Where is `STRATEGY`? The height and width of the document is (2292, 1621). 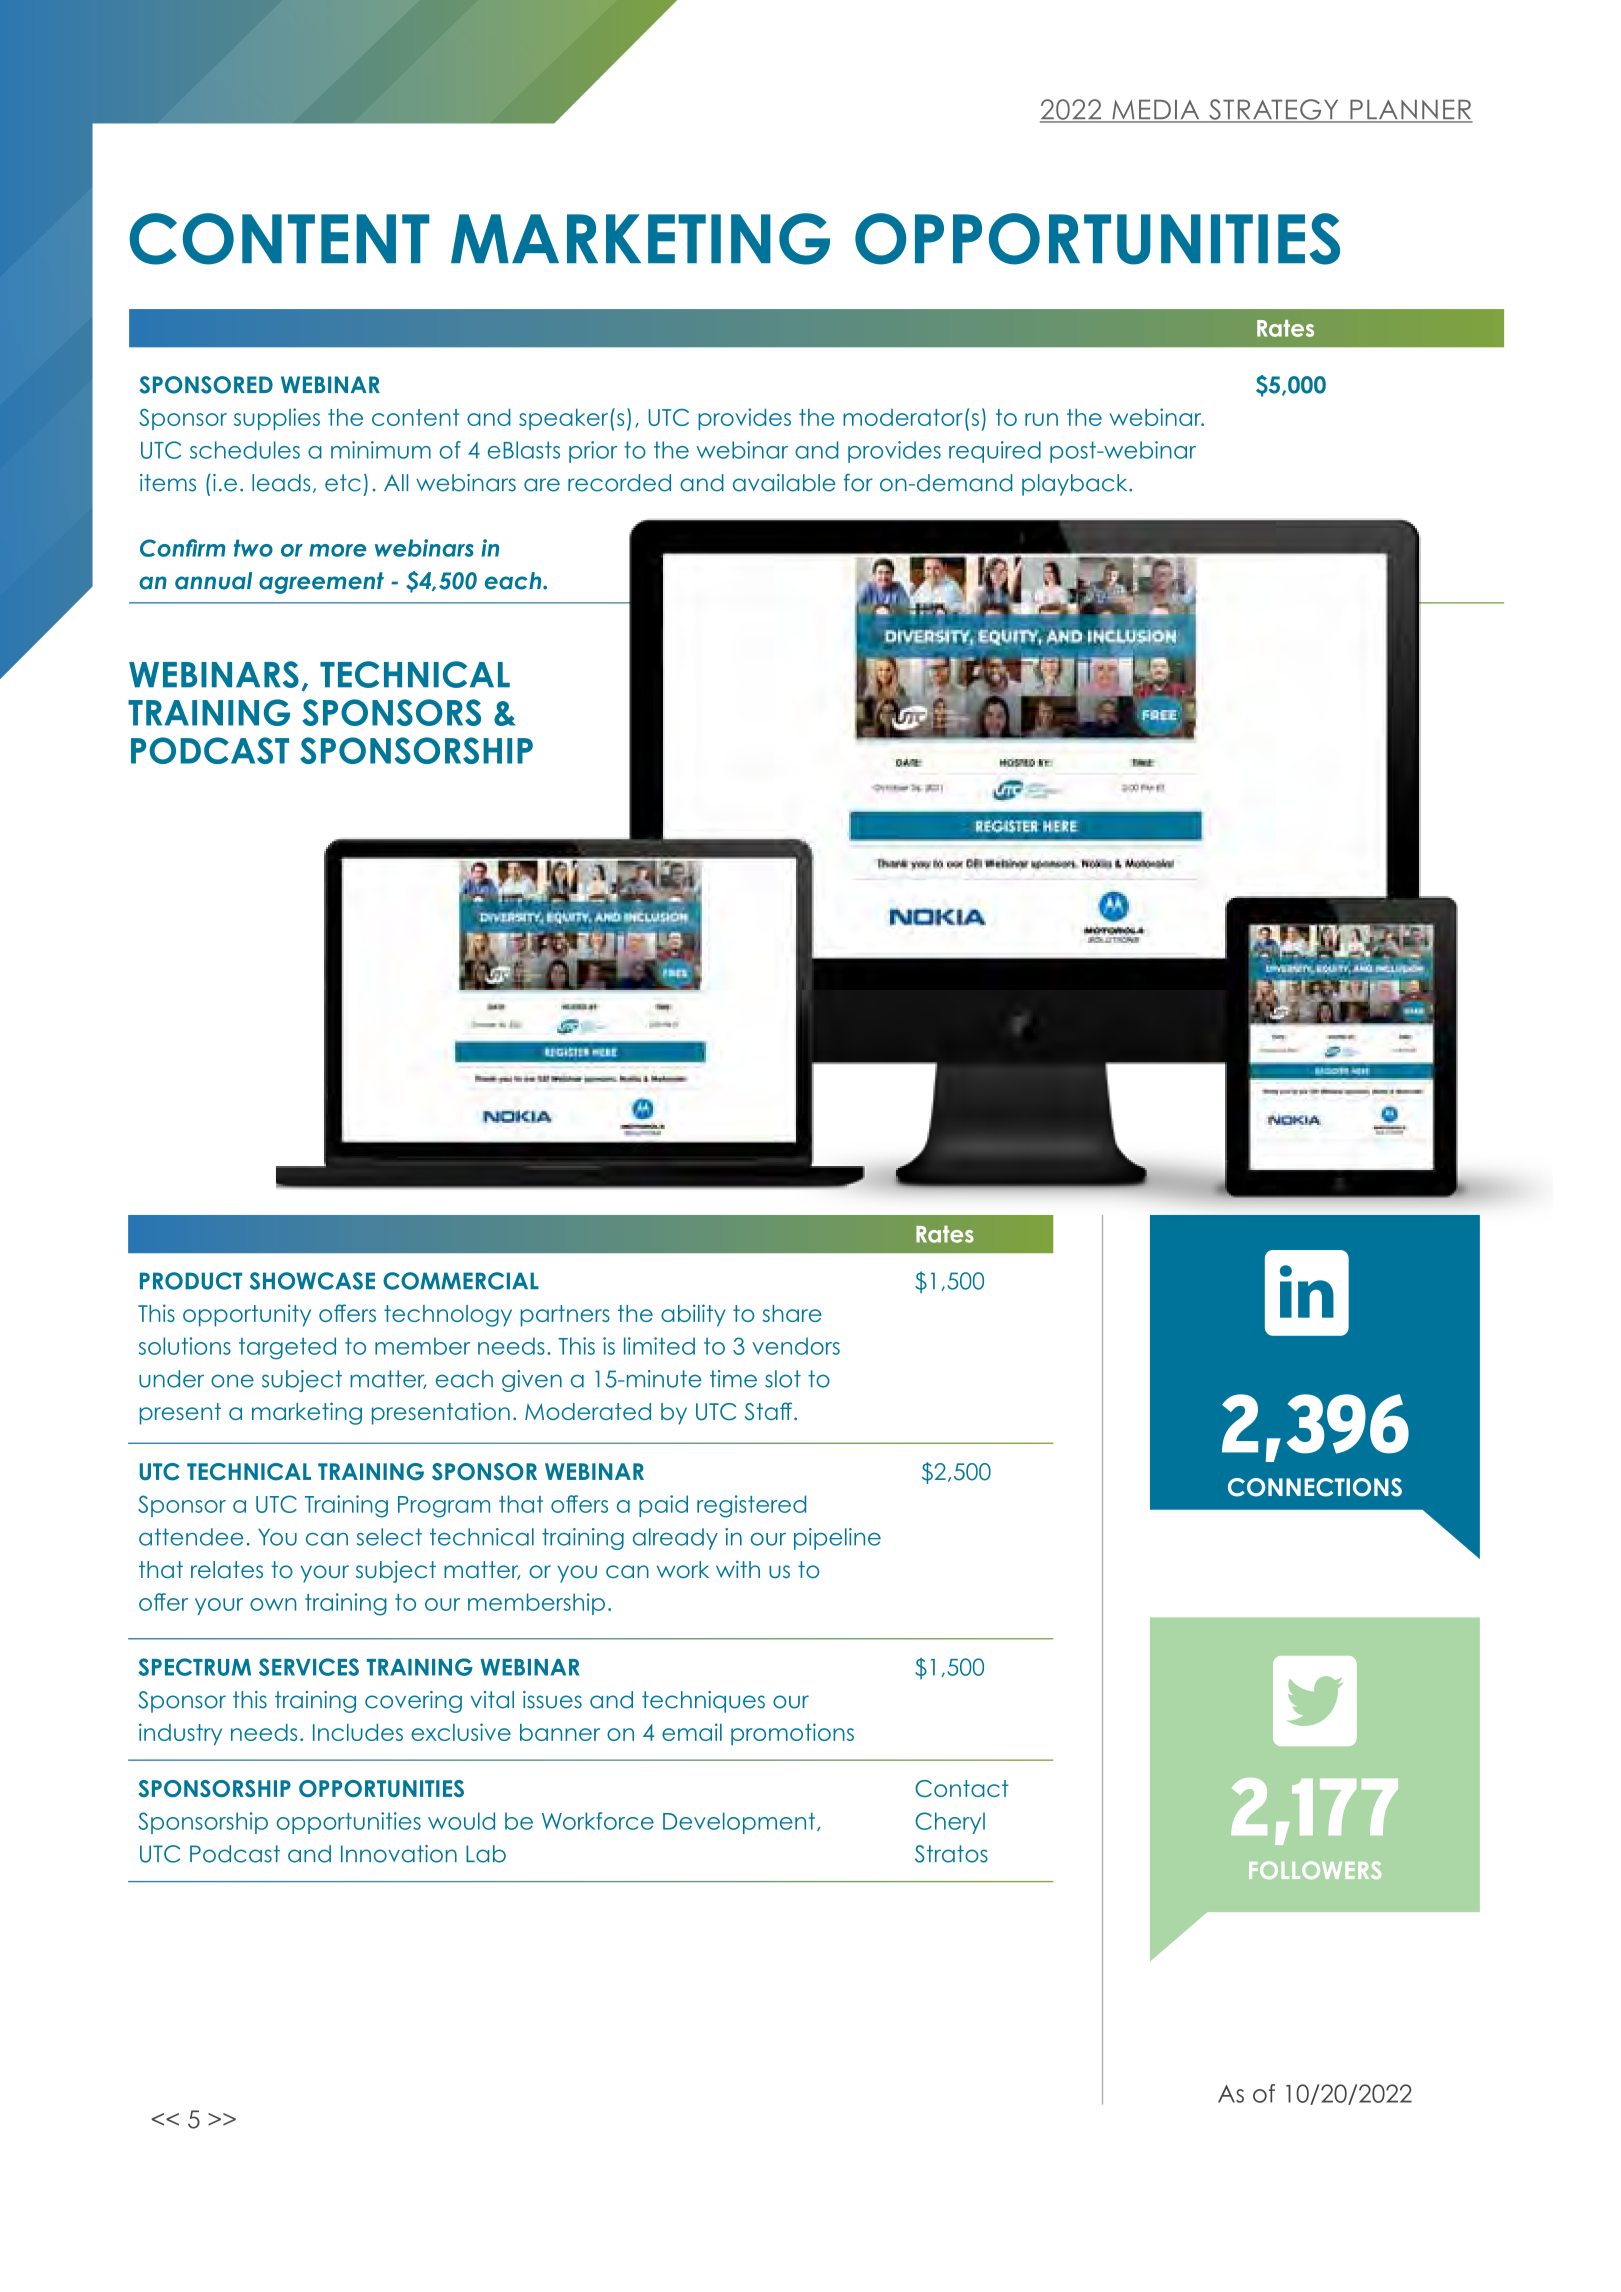
STRATEGY is located at coordinates (1274, 110).
